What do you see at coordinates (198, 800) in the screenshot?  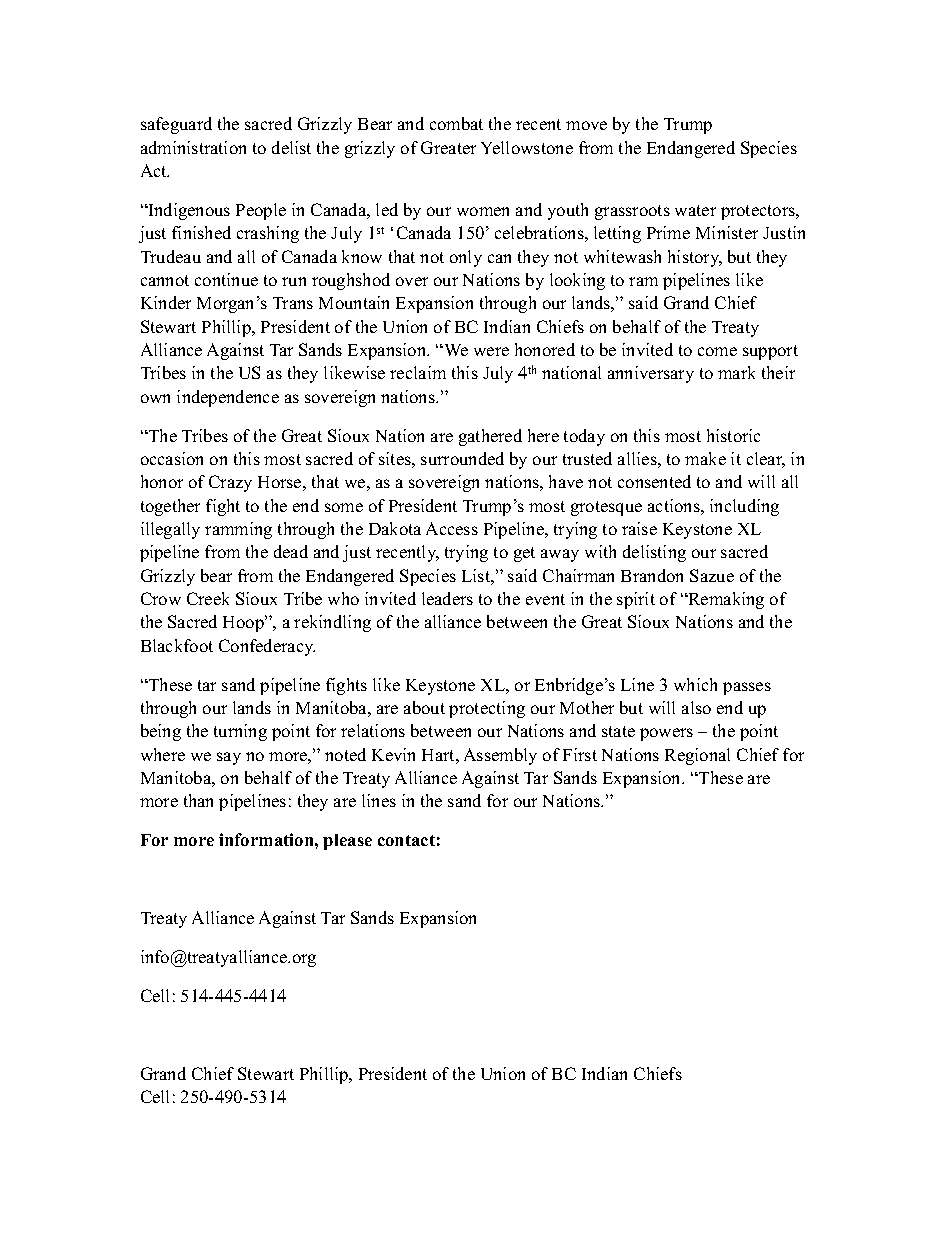 I see `than` at bounding box center [198, 800].
